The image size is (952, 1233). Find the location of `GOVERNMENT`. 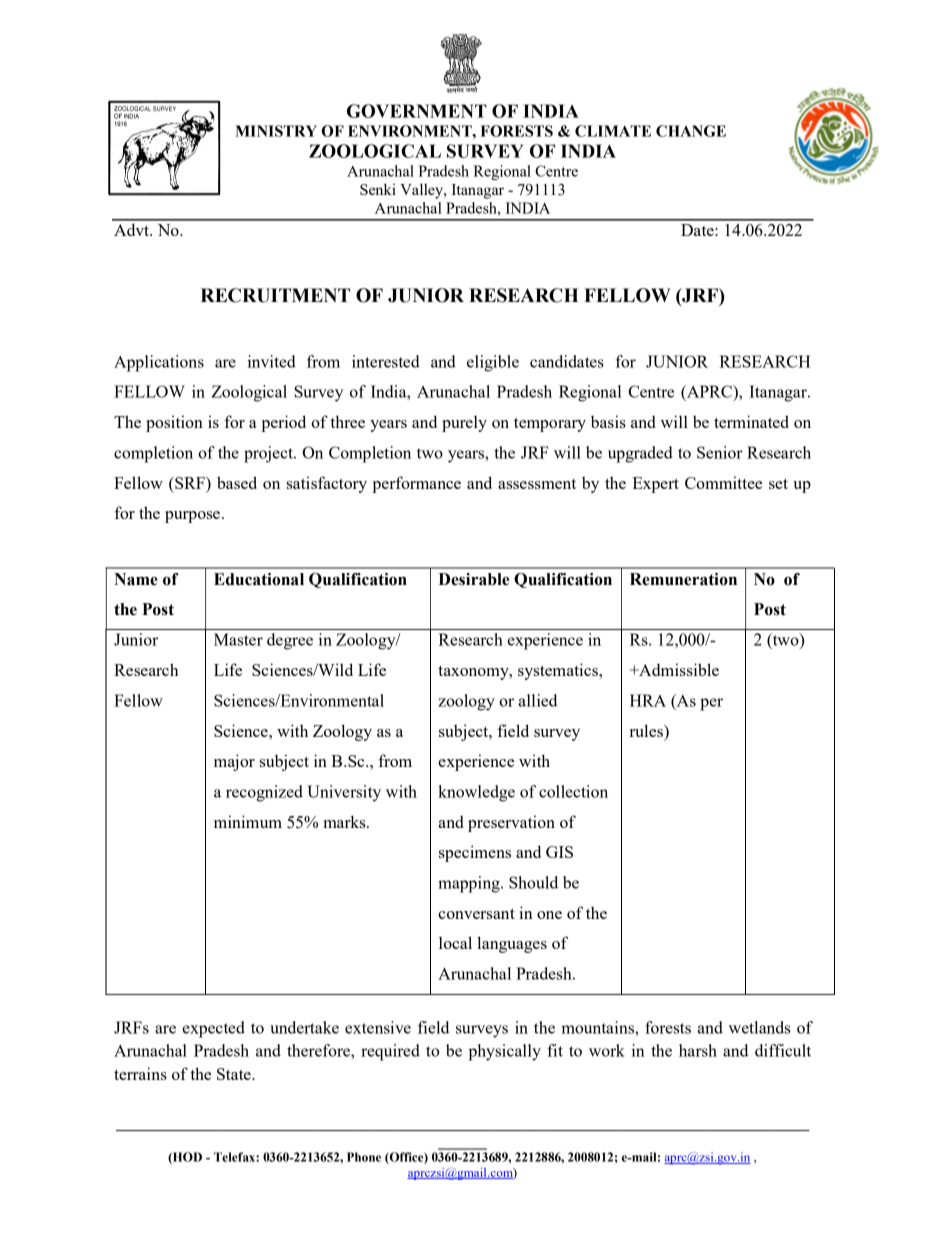

GOVERNMENT is located at coordinates (417, 111).
